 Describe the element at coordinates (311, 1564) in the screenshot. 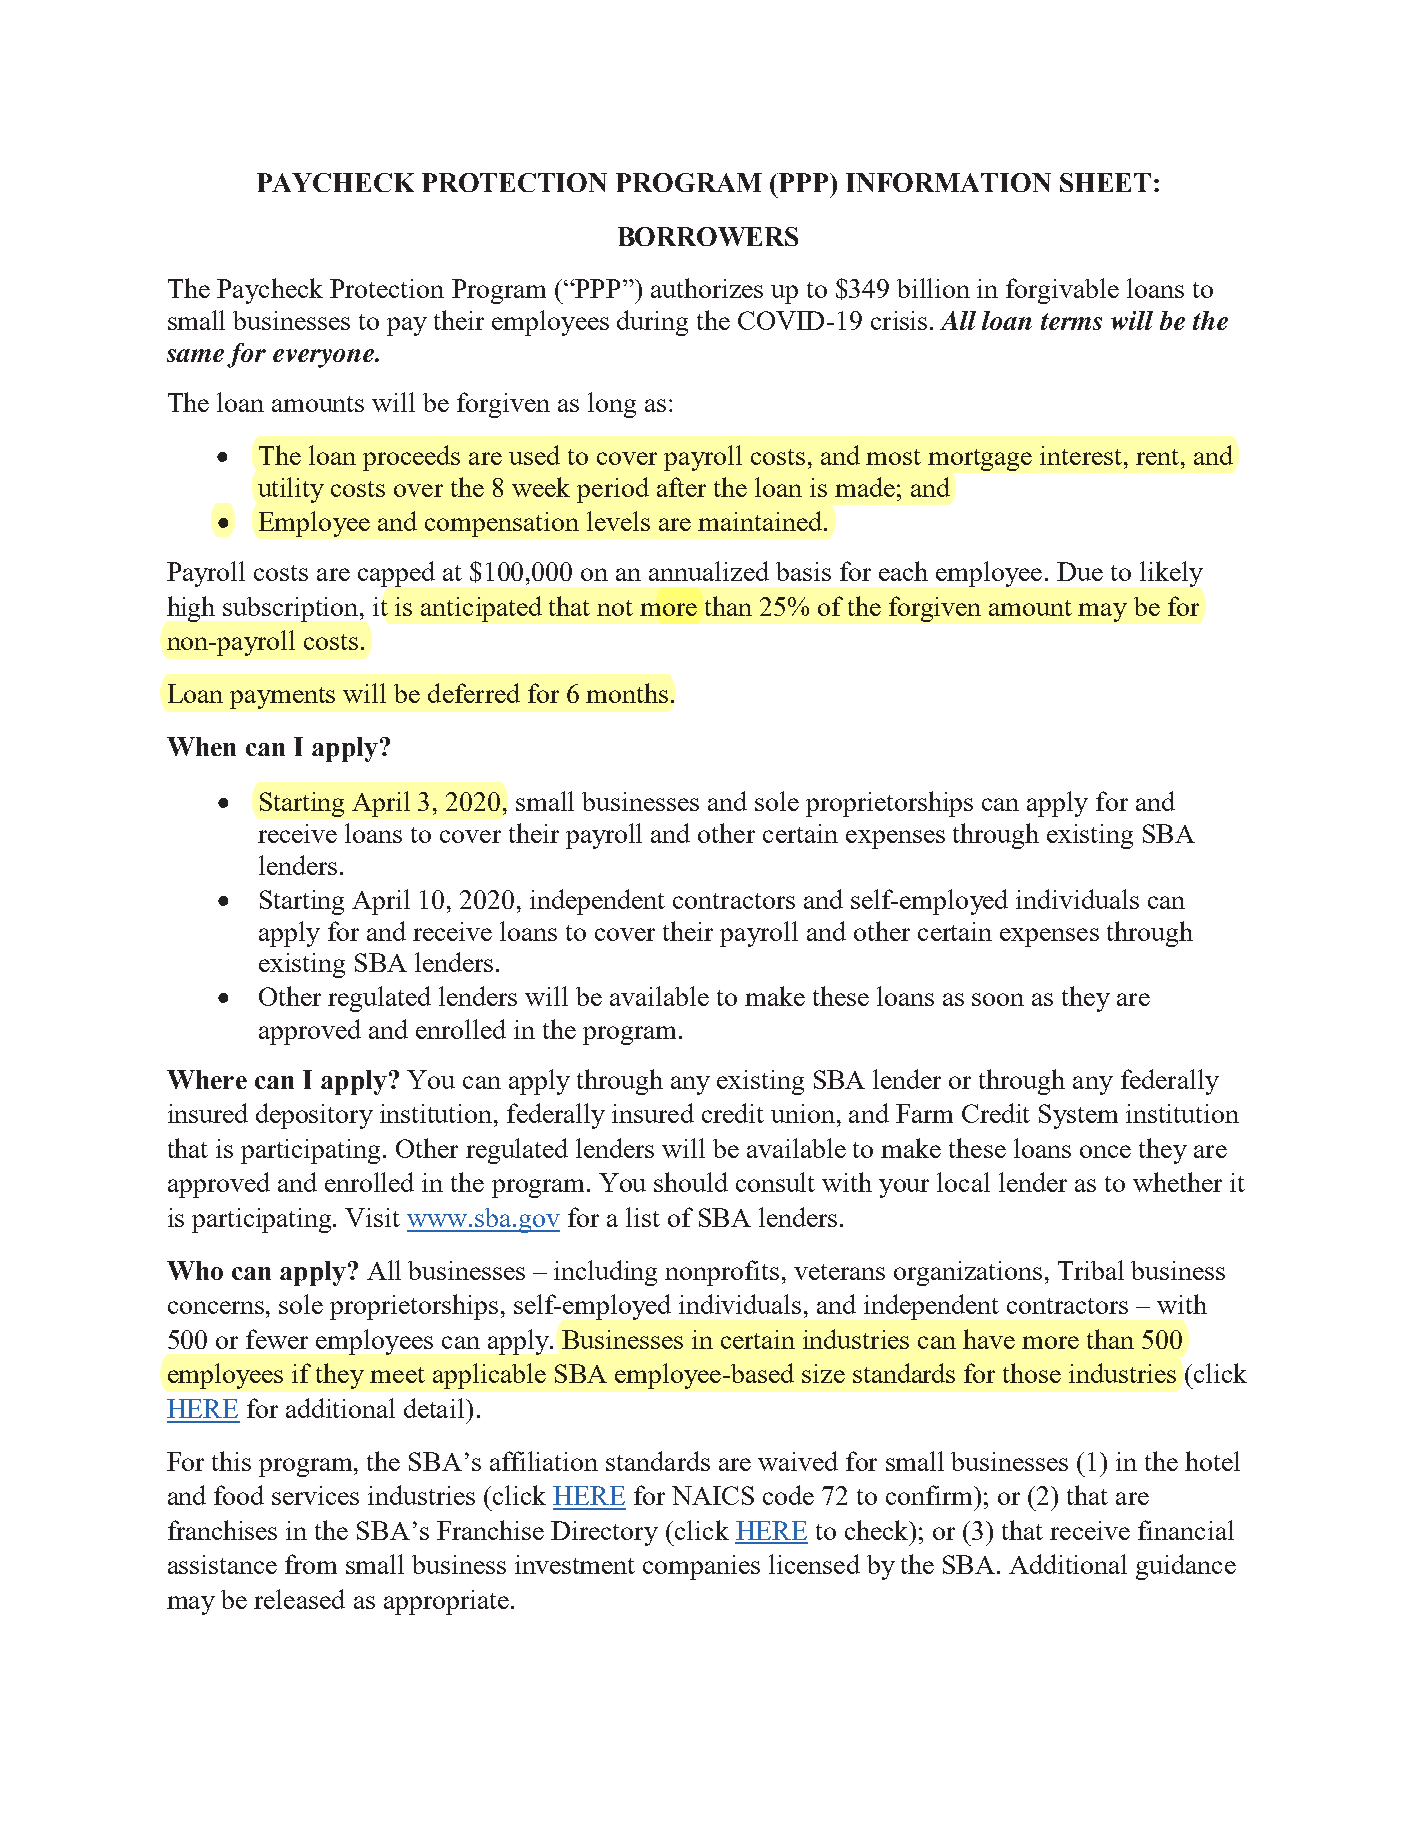

I see `from` at that location.
